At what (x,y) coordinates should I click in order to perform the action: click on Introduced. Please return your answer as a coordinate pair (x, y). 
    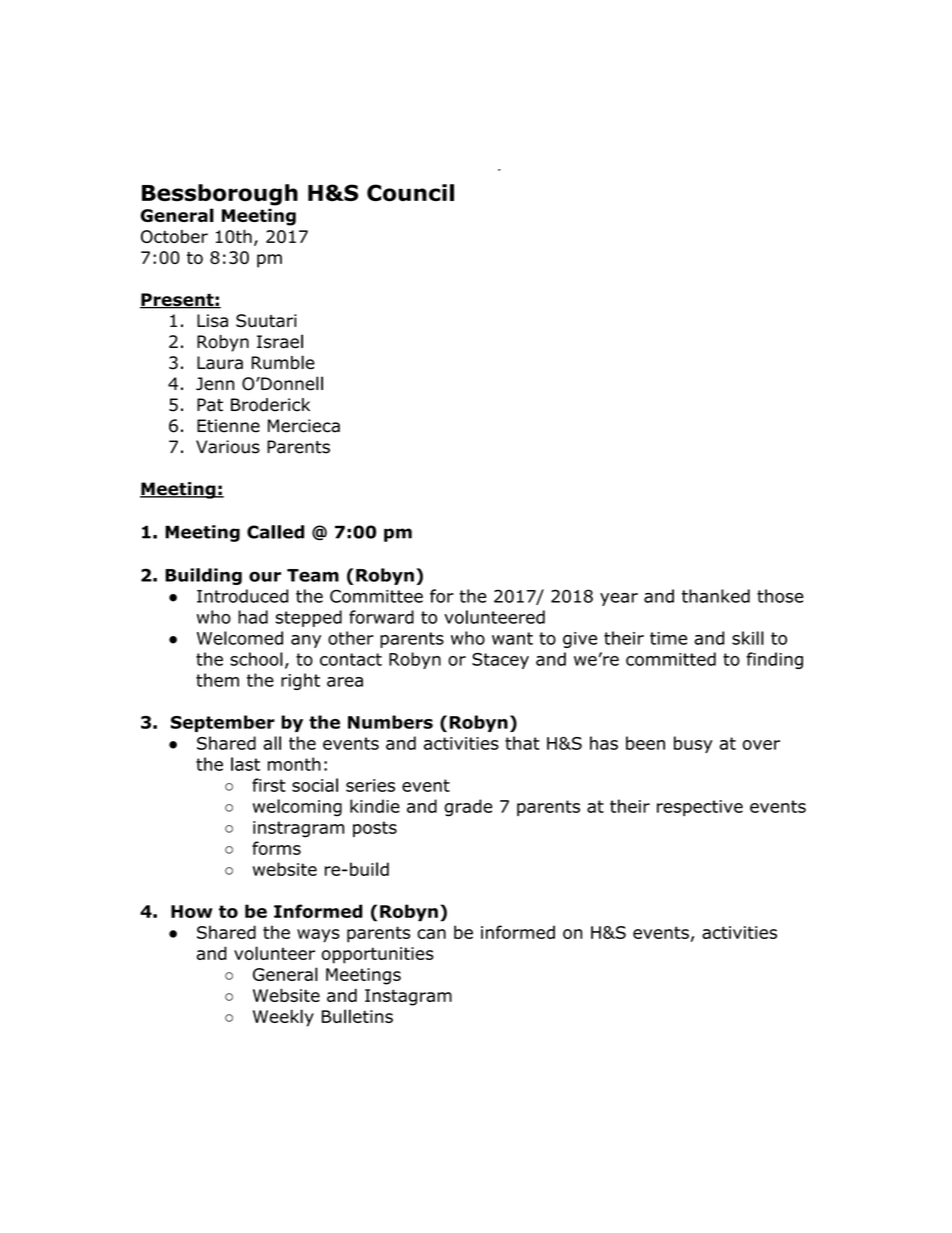
    Looking at the image, I should click on (242, 596).
